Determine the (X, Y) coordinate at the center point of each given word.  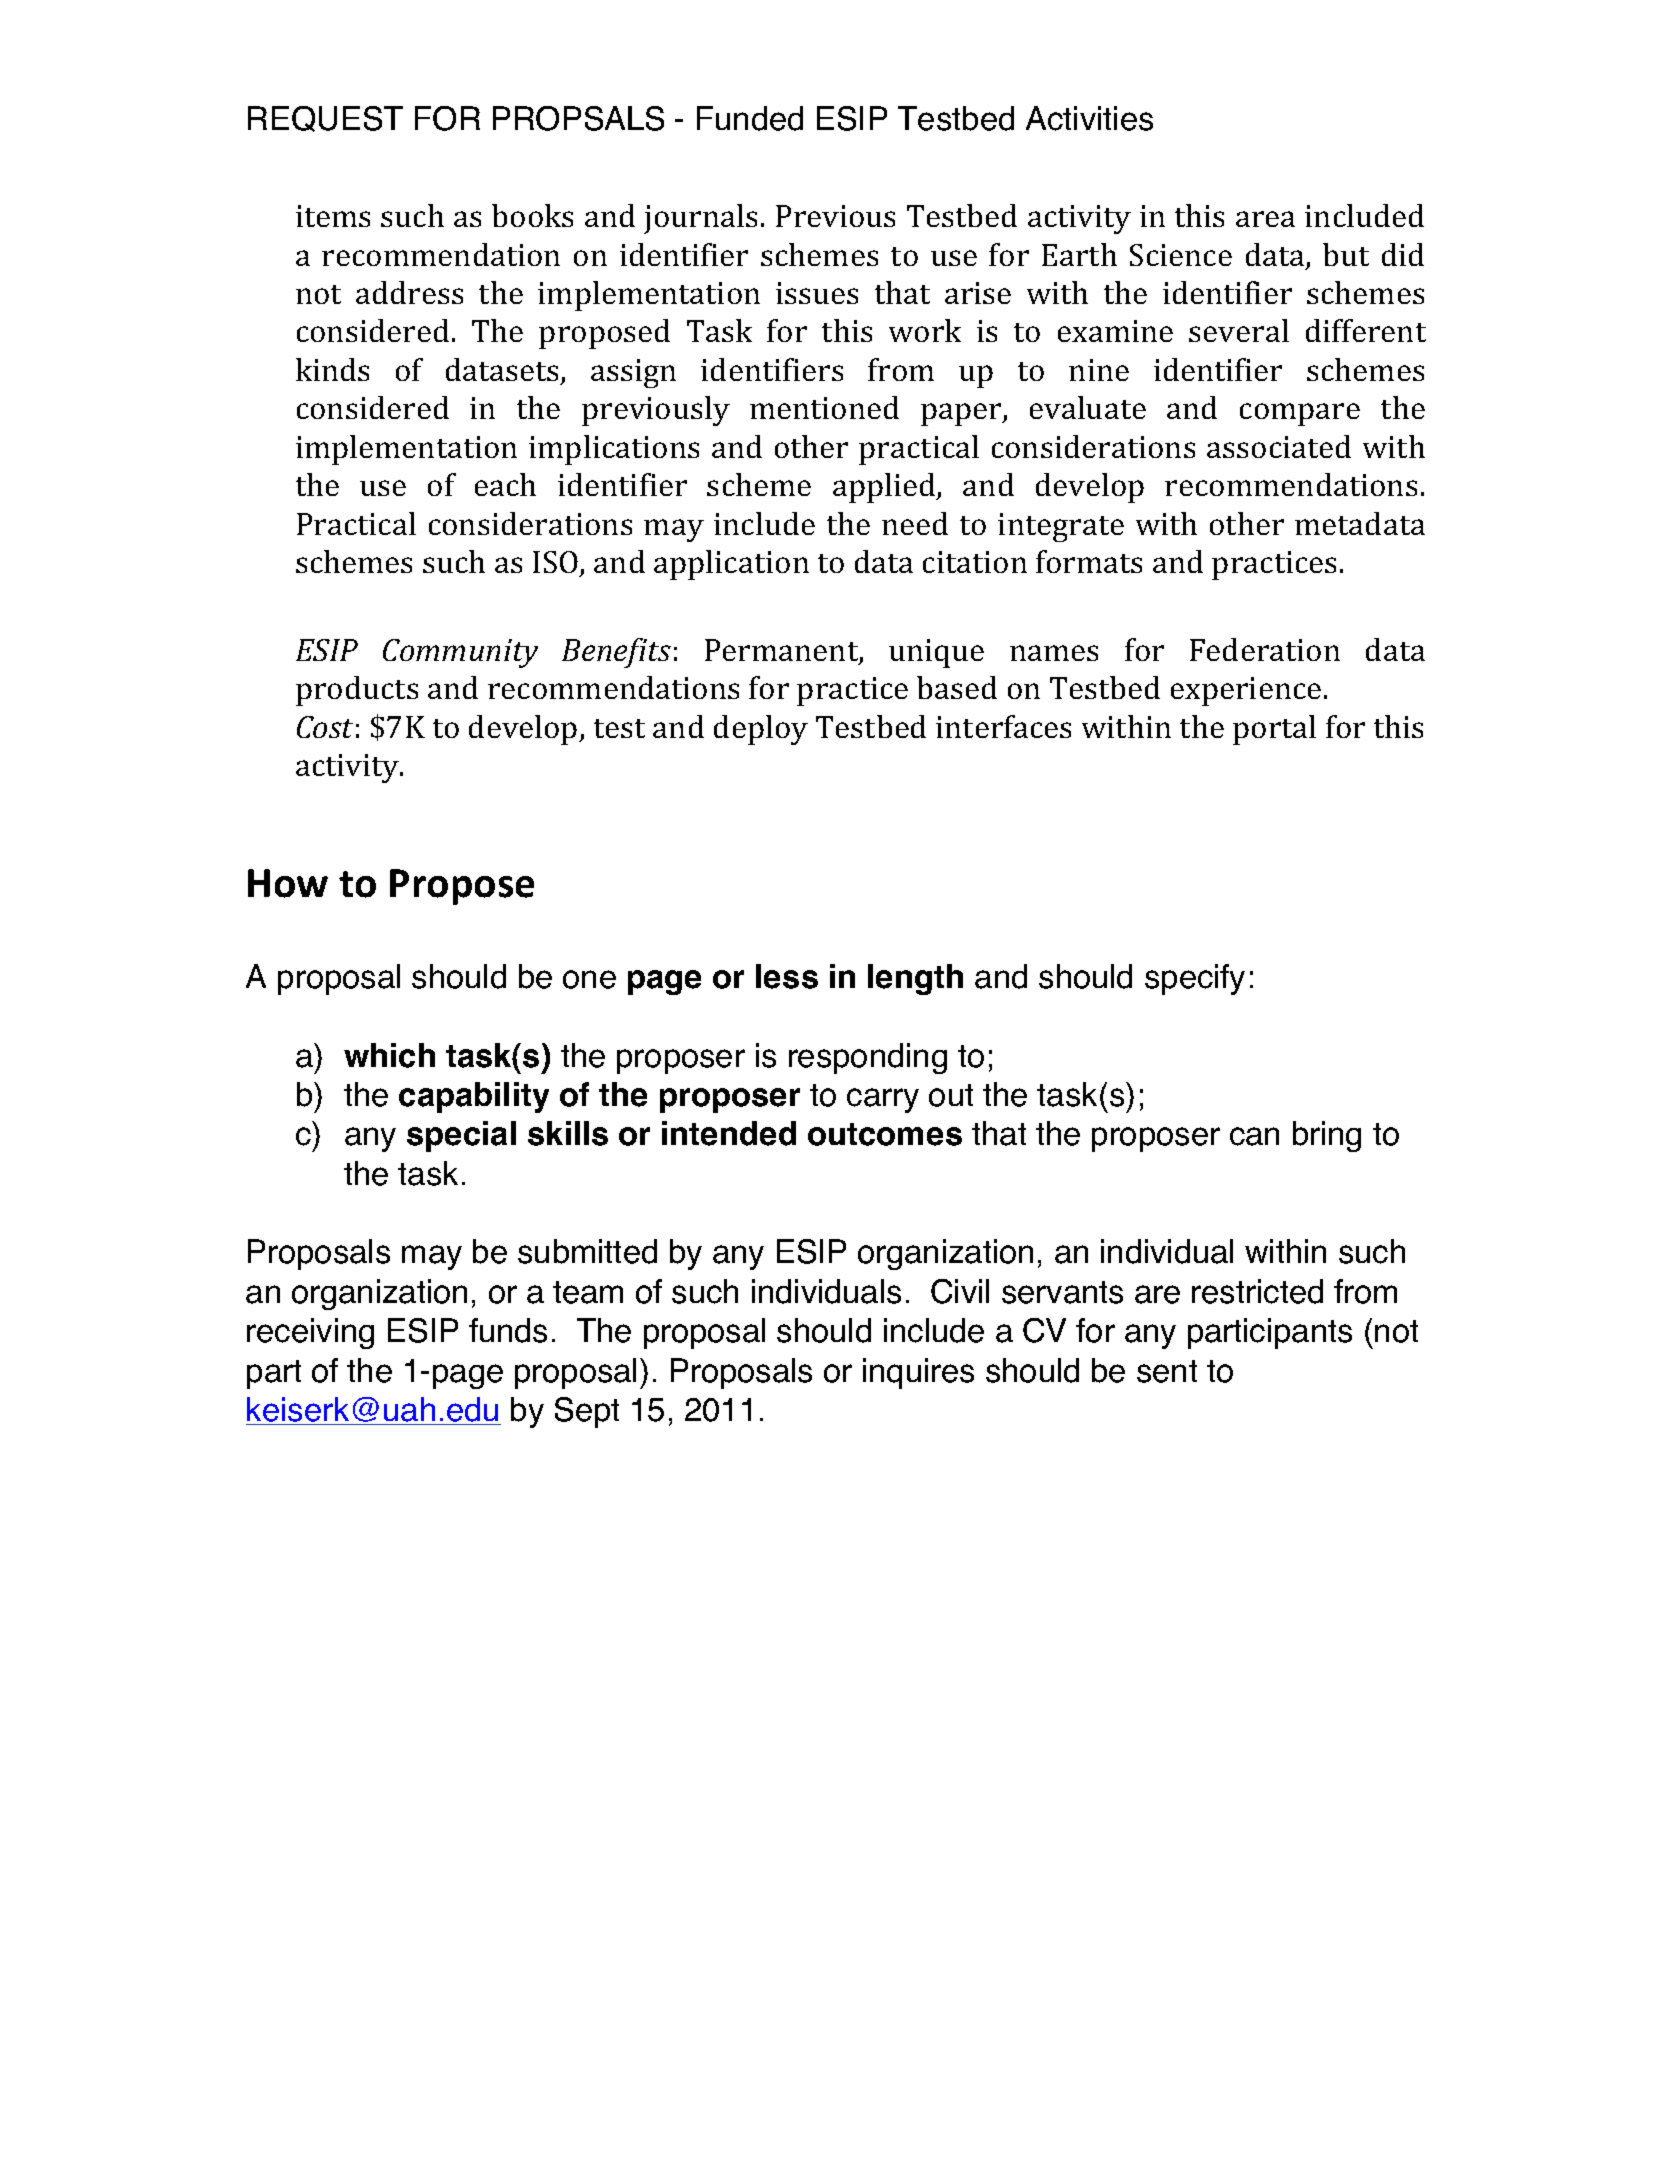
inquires (918, 1373)
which (389, 1055)
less (787, 976)
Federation (1265, 649)
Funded (750, 118)
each (505, 484)
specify (1195, 979)
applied (885, 488)
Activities (1089, 118)
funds (508, 1330)
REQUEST (325, 119)
